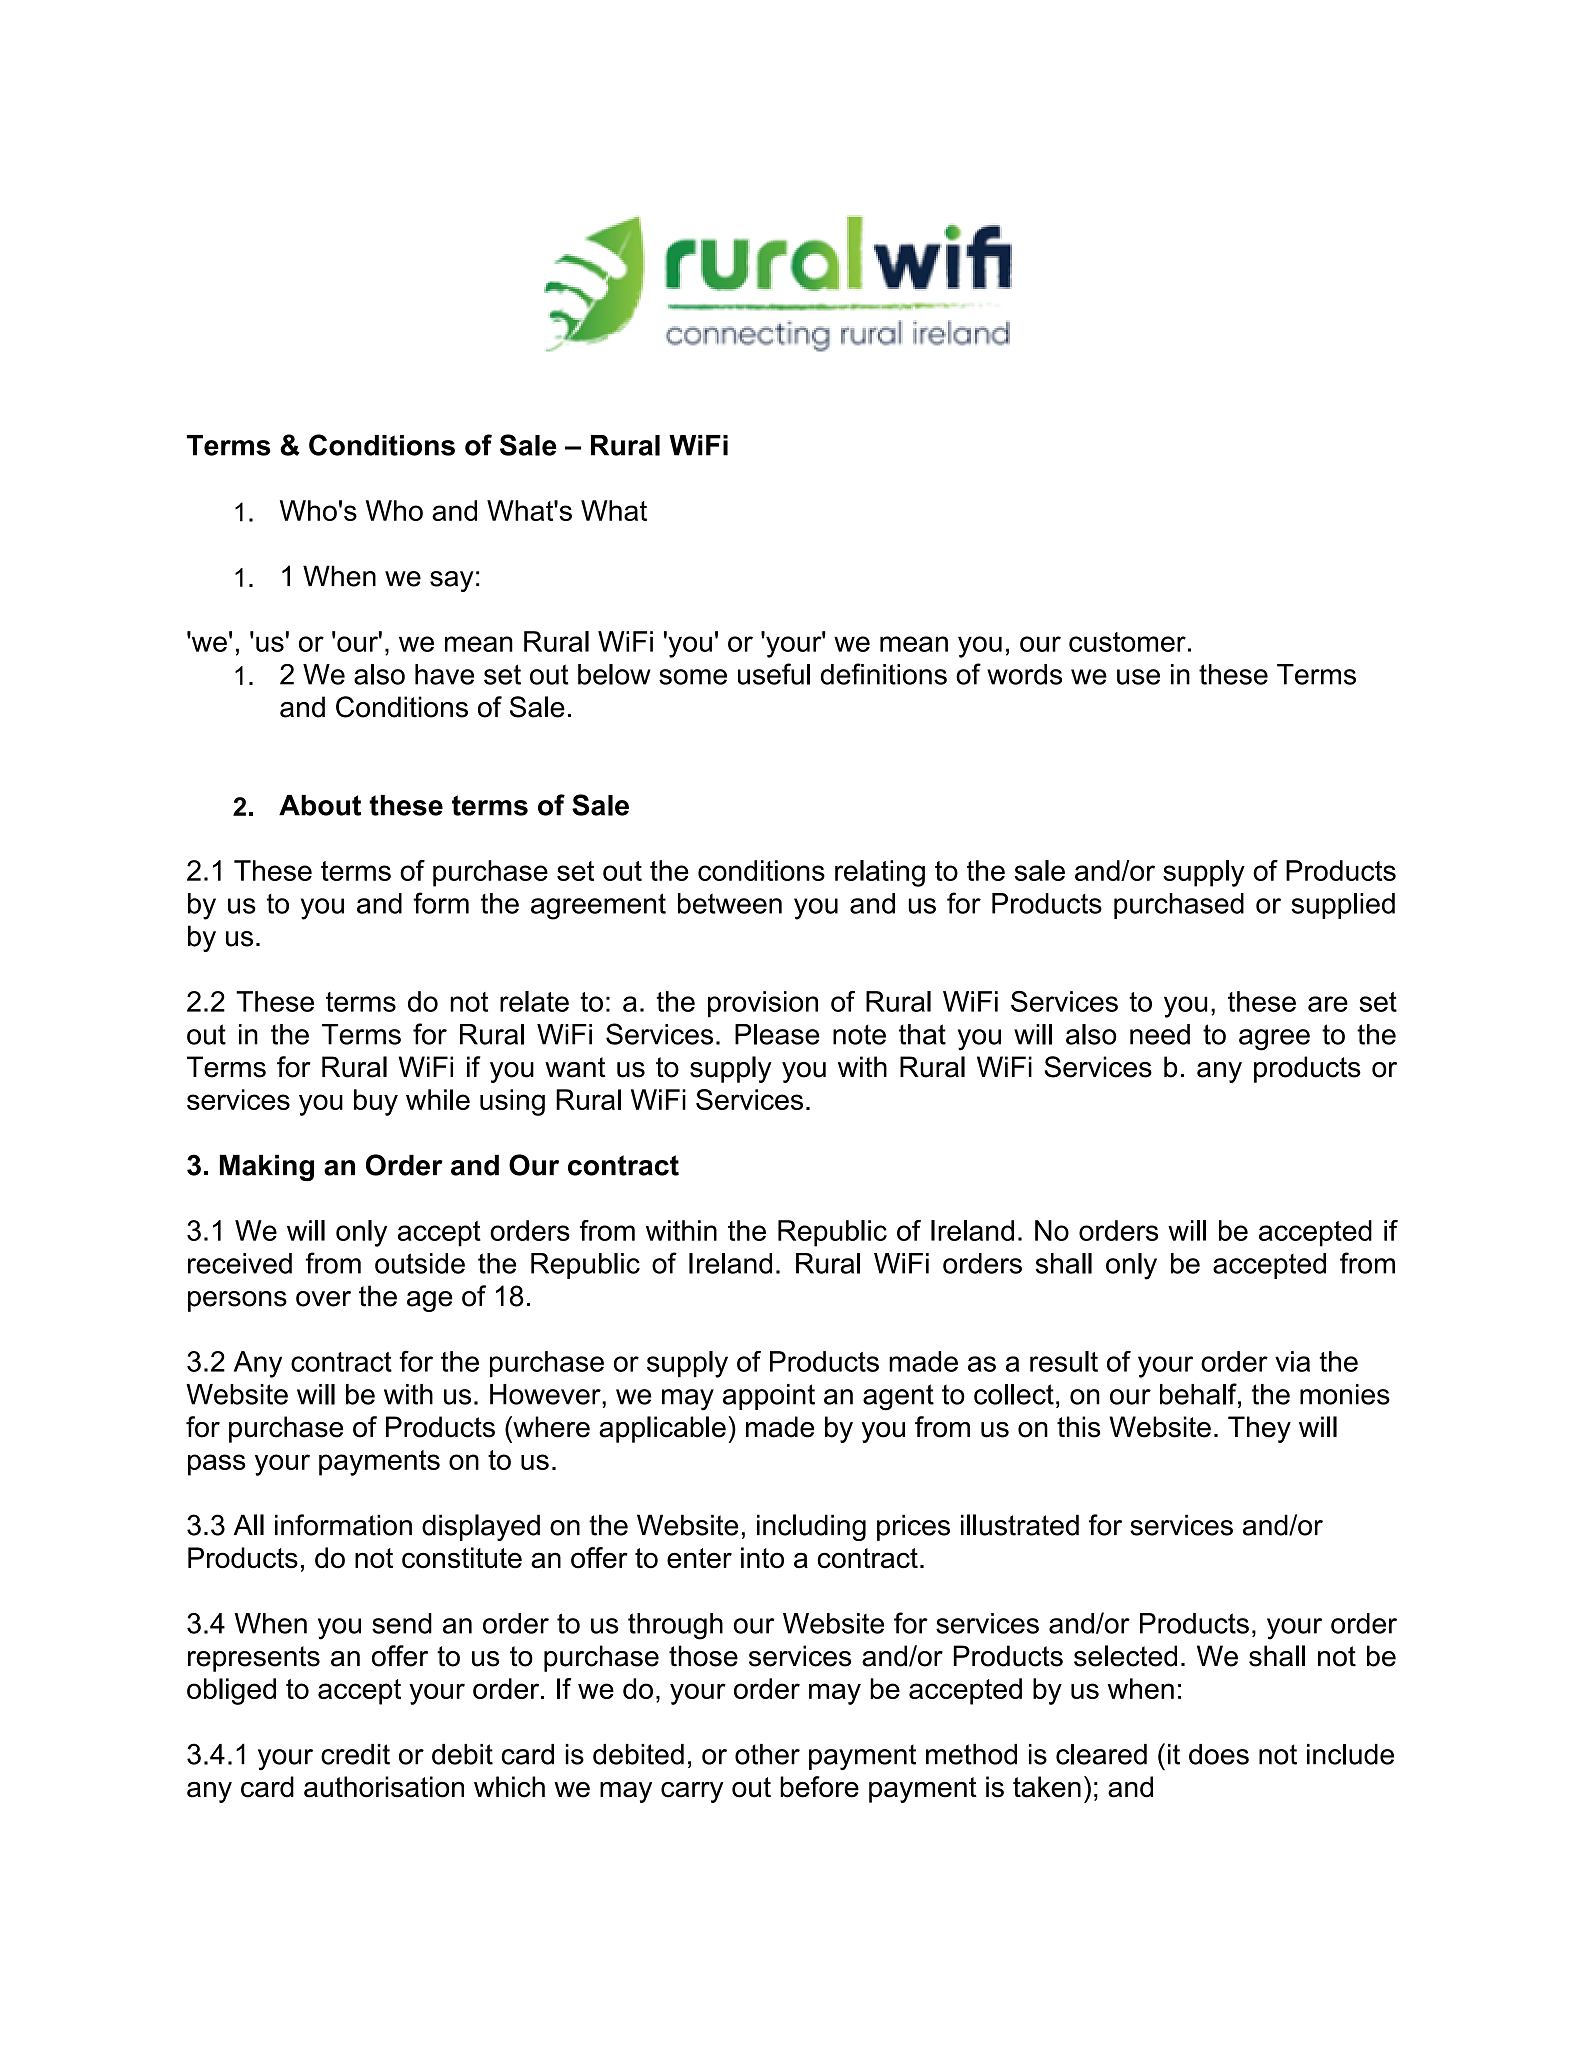  I want to click on useful, so click(774, 674).
